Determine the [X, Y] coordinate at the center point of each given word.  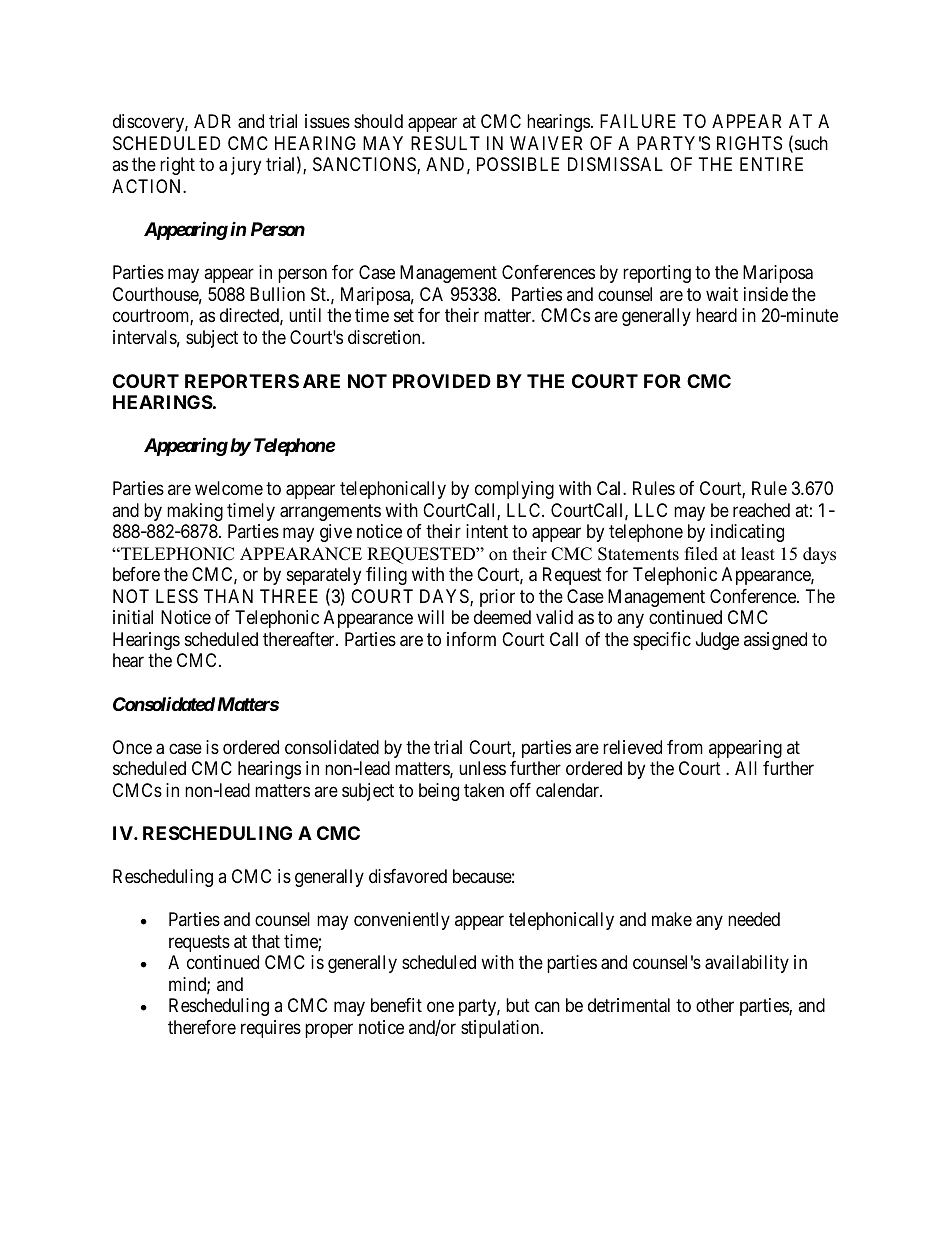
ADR [212, 121]
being [439, 792]
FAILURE [638, 121]
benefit [396, 1005]
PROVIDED [442, 381]
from [685, 747]
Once [132, 747]
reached [761, 510]
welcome [229, 488]
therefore [202, 1027]
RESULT [445, 143]
